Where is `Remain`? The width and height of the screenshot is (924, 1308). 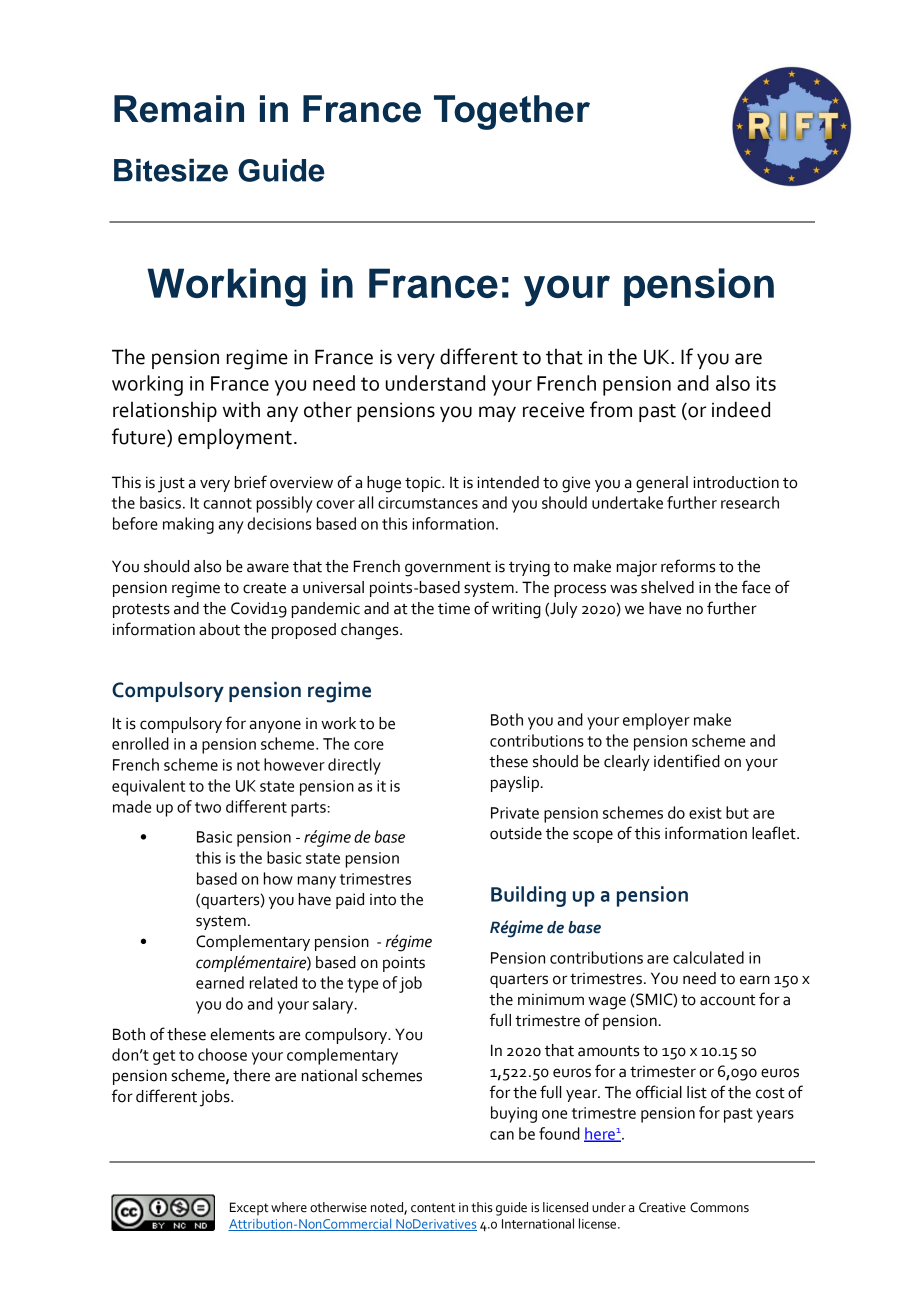
Remain is located at coordinates (179, 109).
